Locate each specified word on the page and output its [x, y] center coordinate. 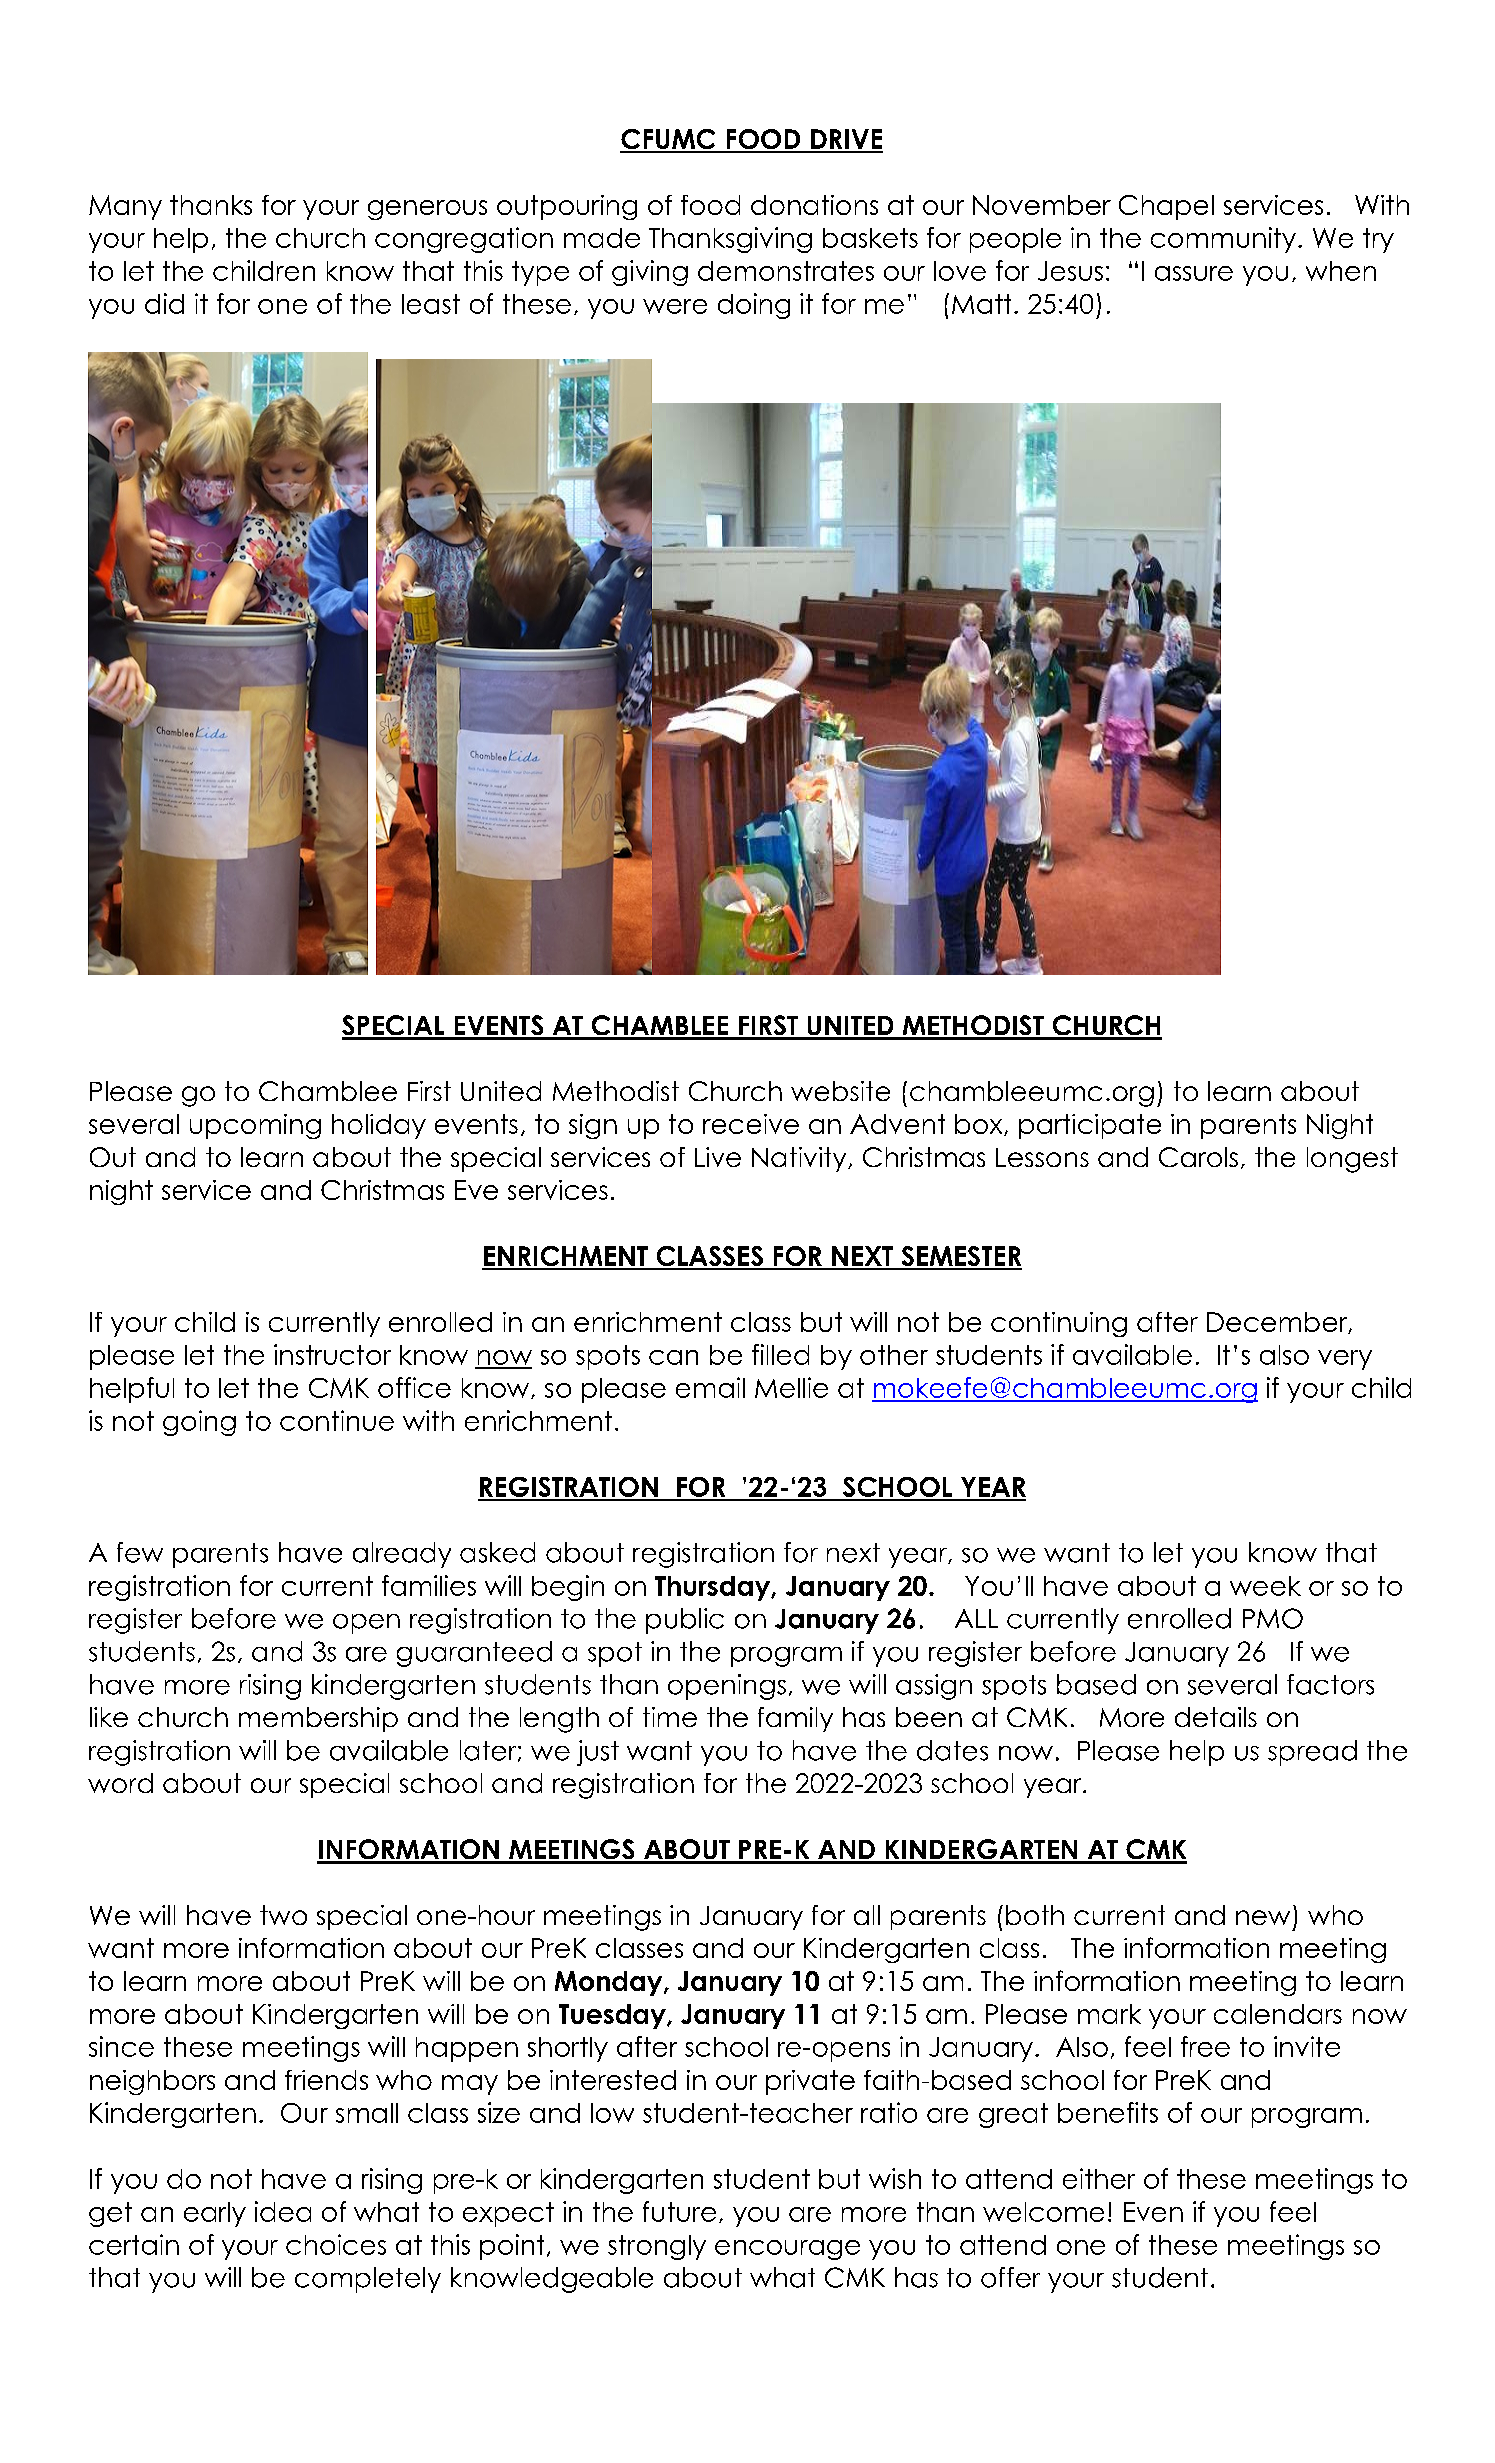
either [1099, 2178]
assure [1194, 273]
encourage [787, 2250]
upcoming [255, 1126]
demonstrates [786, 271]
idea [283, 2211]
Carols [1198, 1157]
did [164, 303]
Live [718, 1157]
